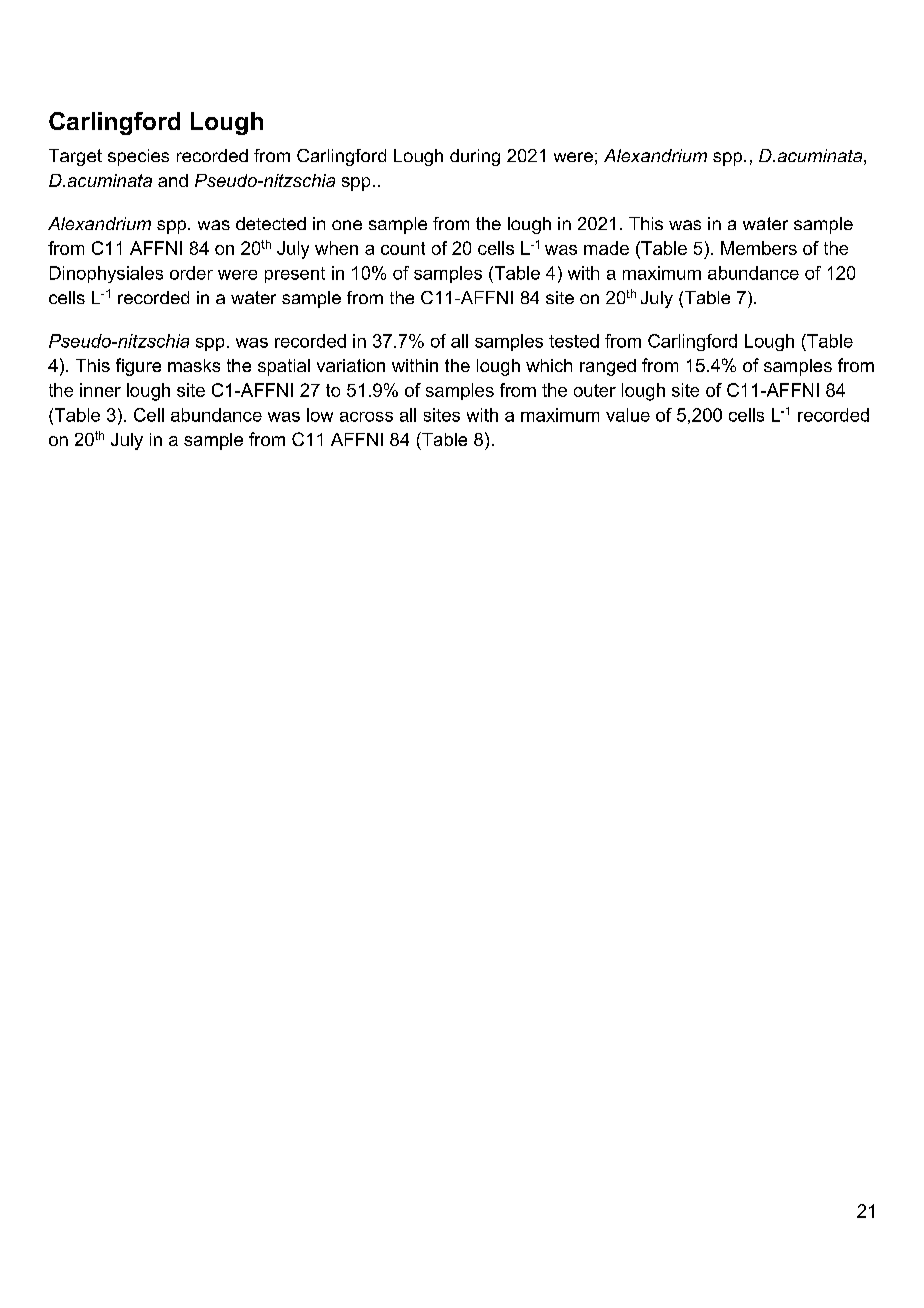  I want to click on present, so click(295, 275).
